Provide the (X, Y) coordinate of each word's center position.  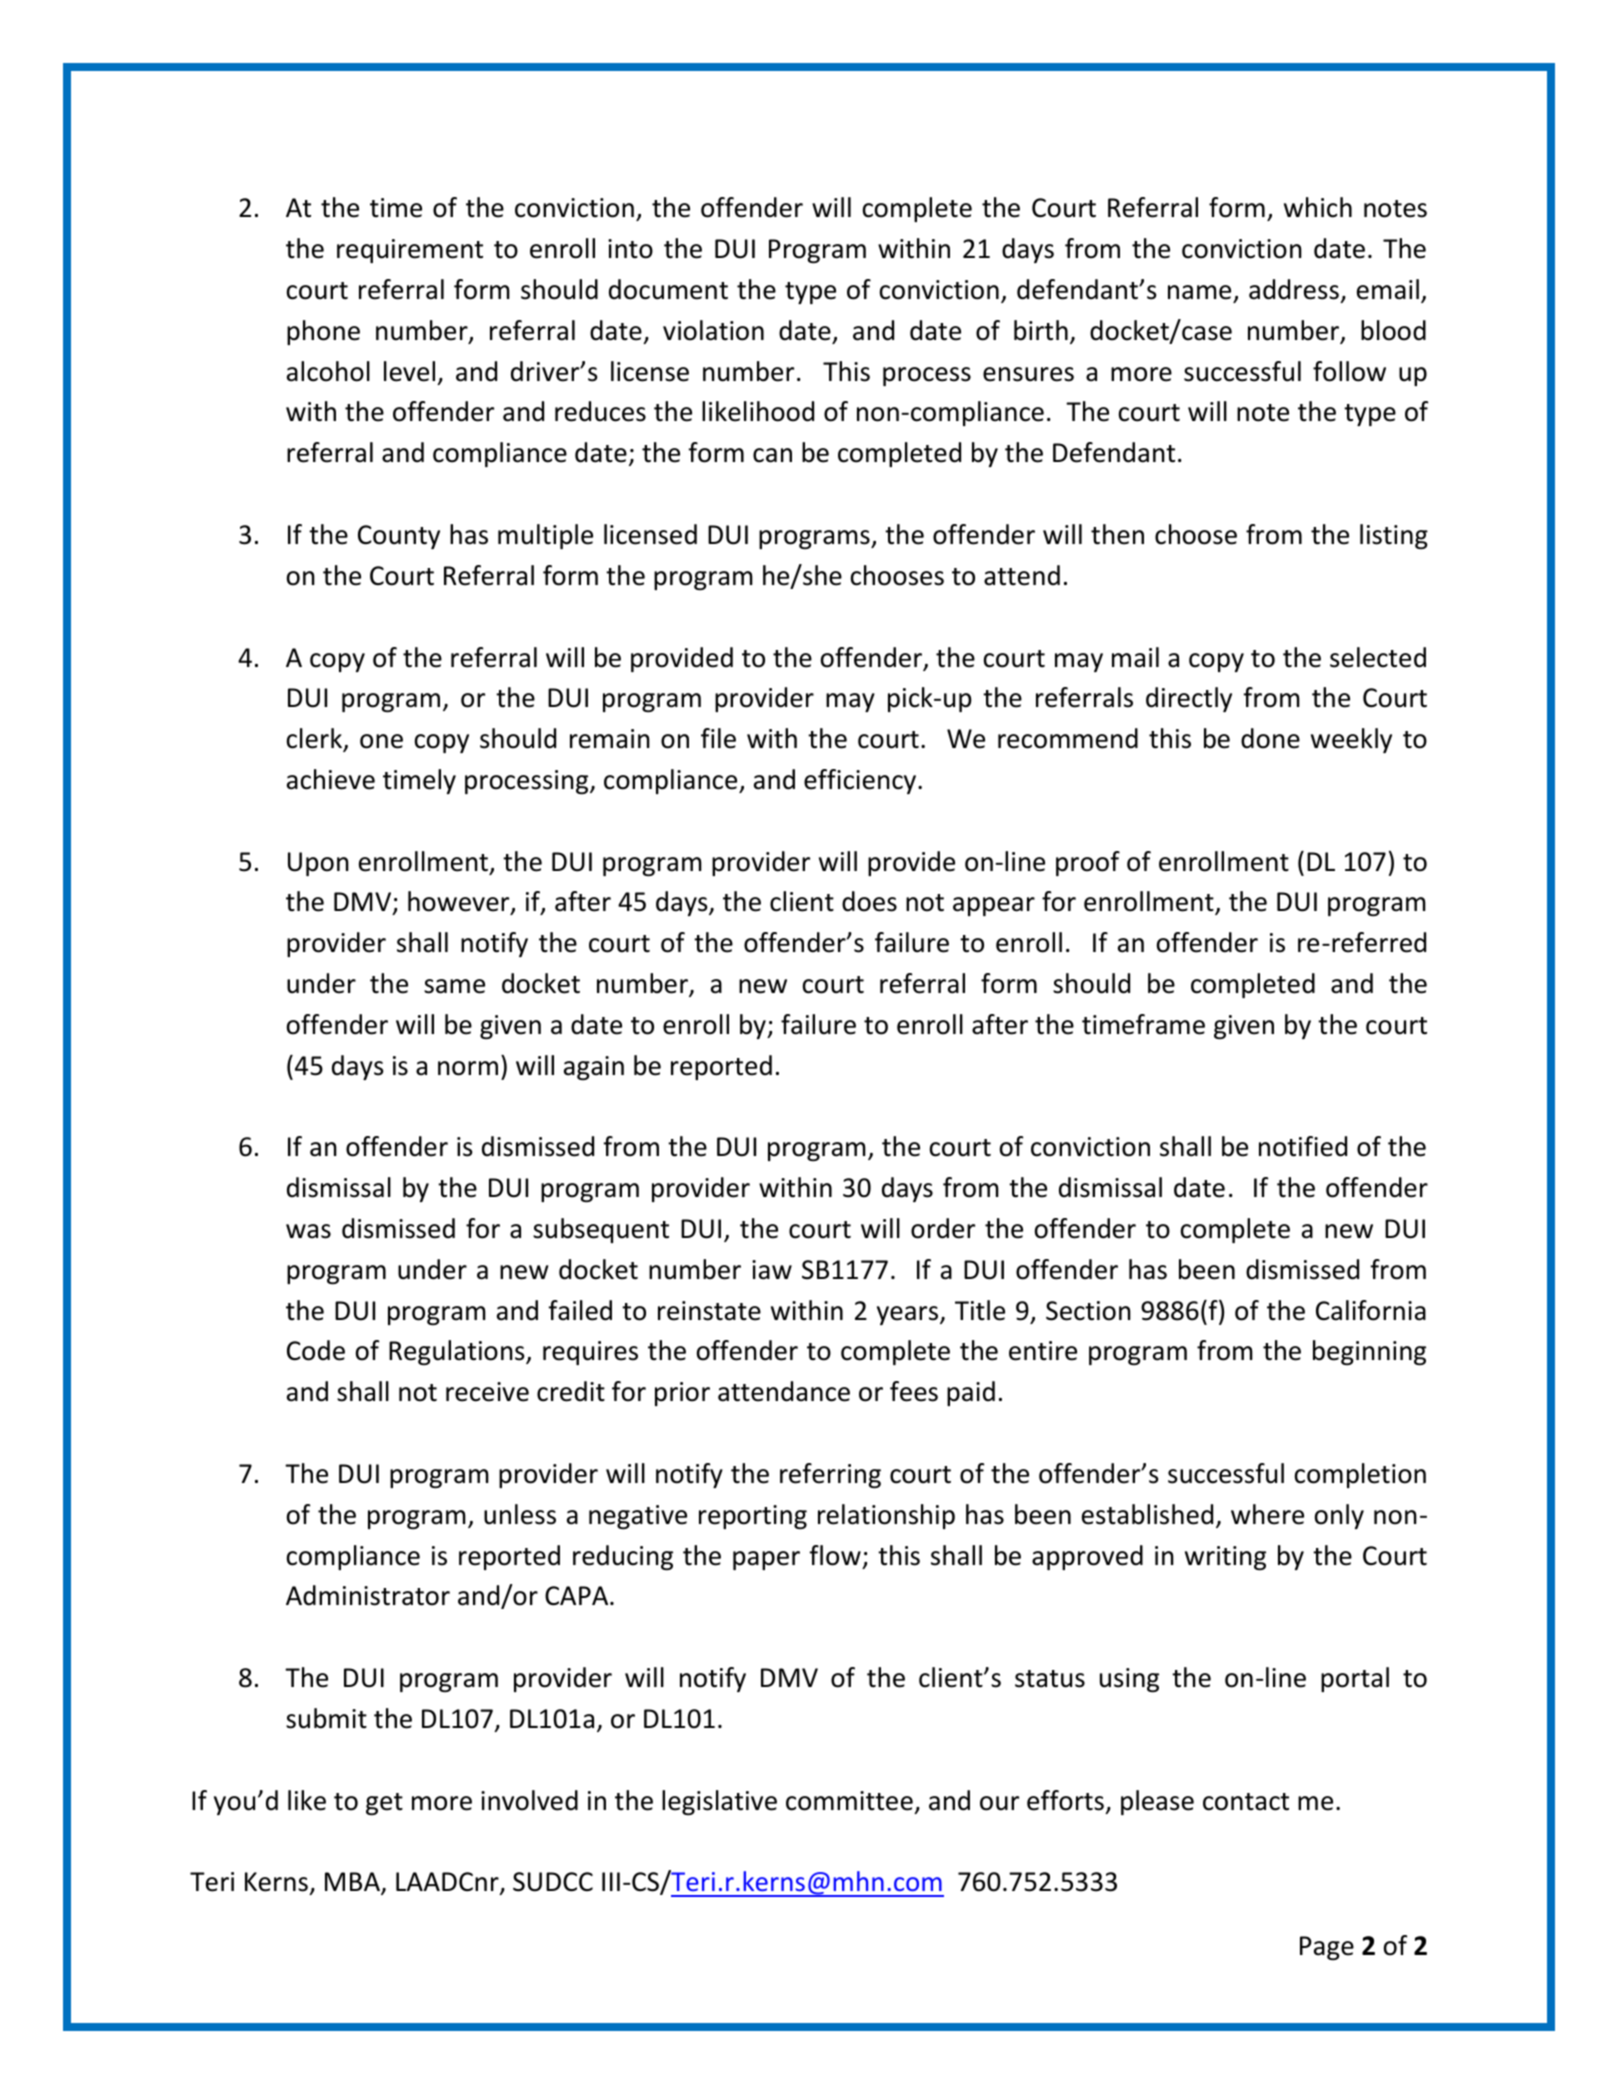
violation (713, 330)
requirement (410, 251)
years (909, 1315)
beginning (1369, 1352)
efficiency (861, 781)
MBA (353, 1883)
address (1294, 289)
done (1270, 738)
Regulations (458, 1352)
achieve (331, 779)
